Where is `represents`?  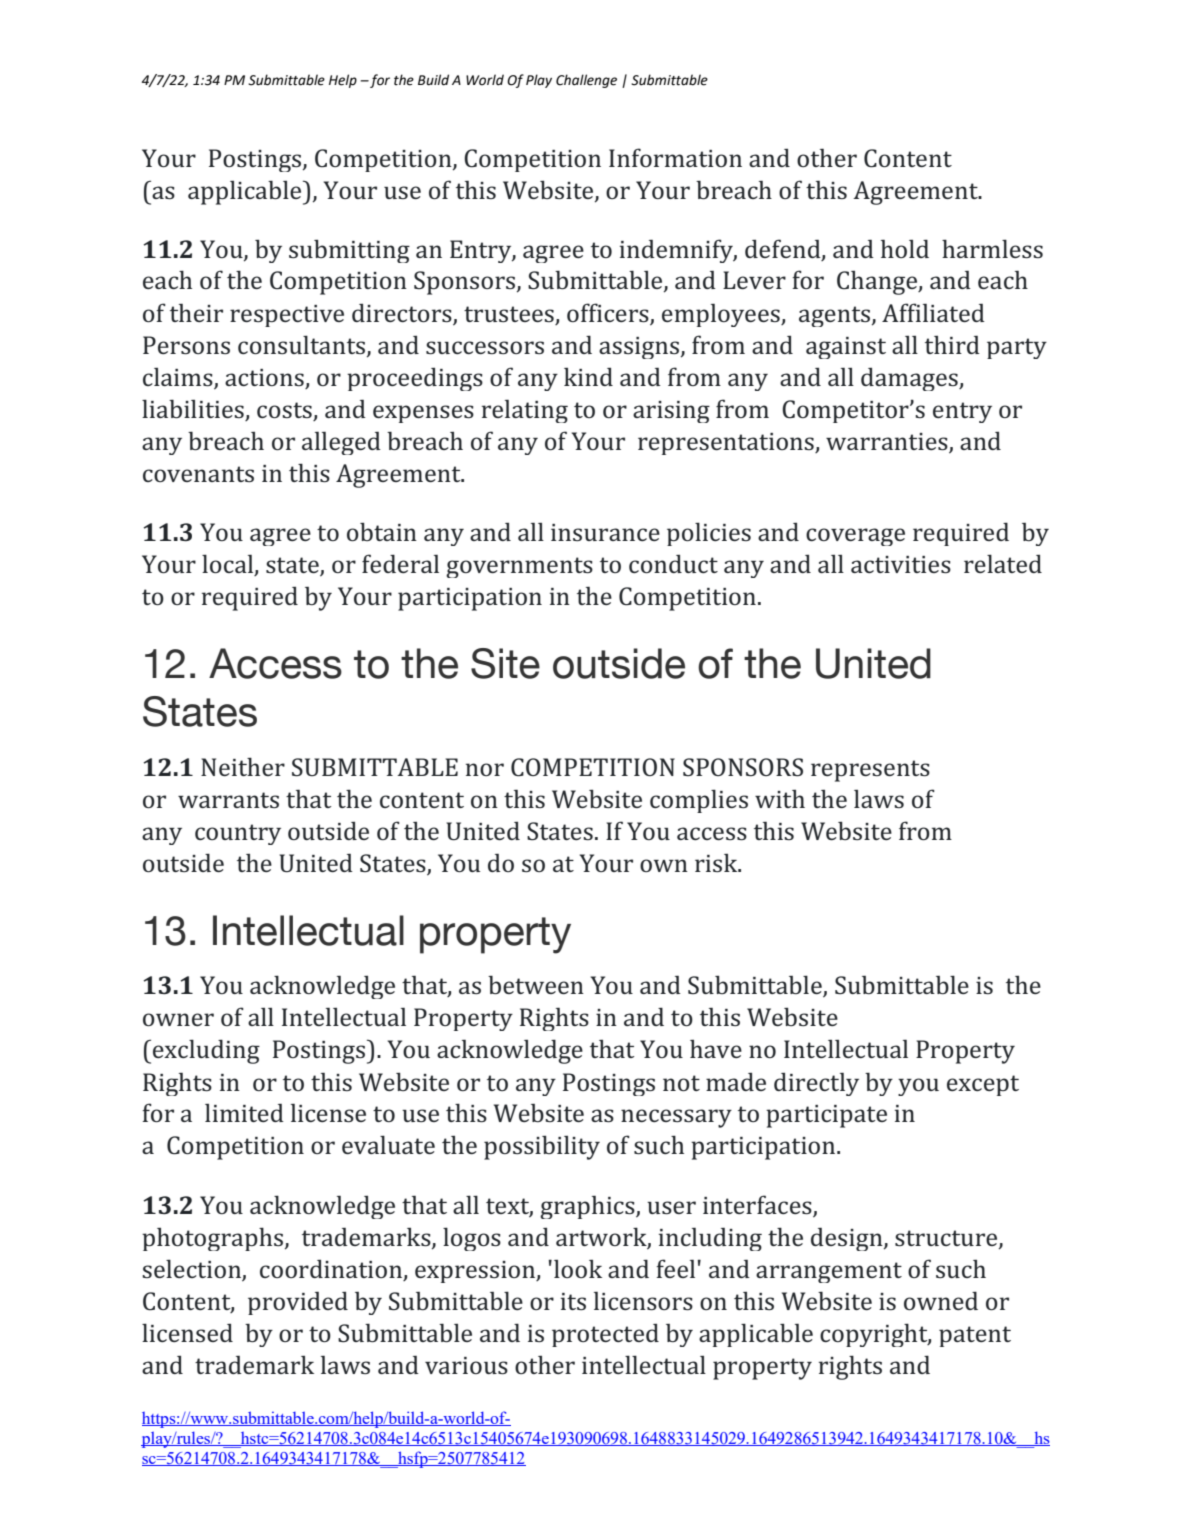
represents is located at coordinates (870, 771).
